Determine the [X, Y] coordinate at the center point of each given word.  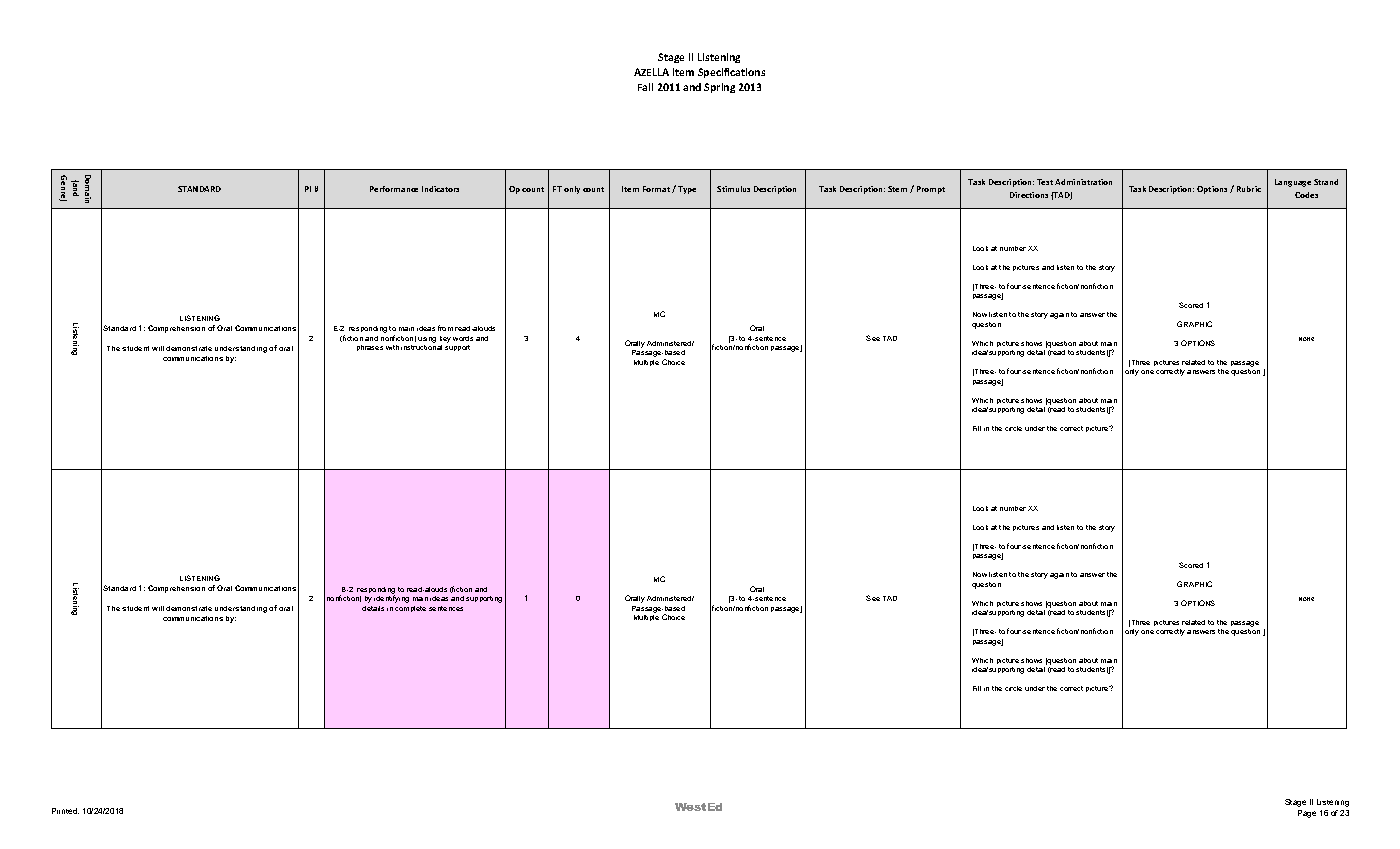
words [463, 338]
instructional [421, 347]
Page [1307, 814]
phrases [370, 348]
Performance [394, 189]
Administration [1083, 182]
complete [410, 609]
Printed [65, 811]
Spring [719, 88]
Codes [1306, 195]
